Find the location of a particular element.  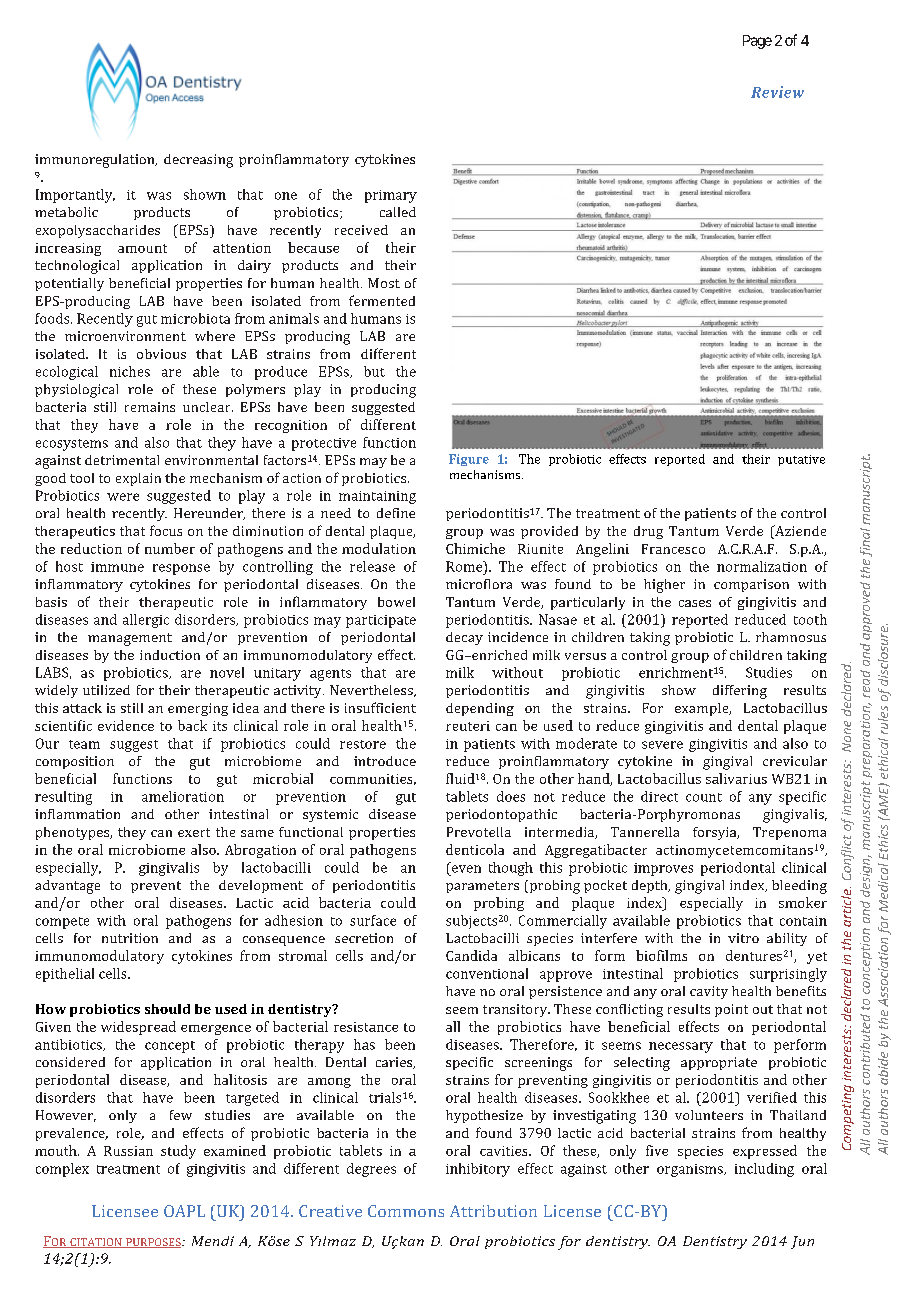

Review is located at coordinates (777, 92).
